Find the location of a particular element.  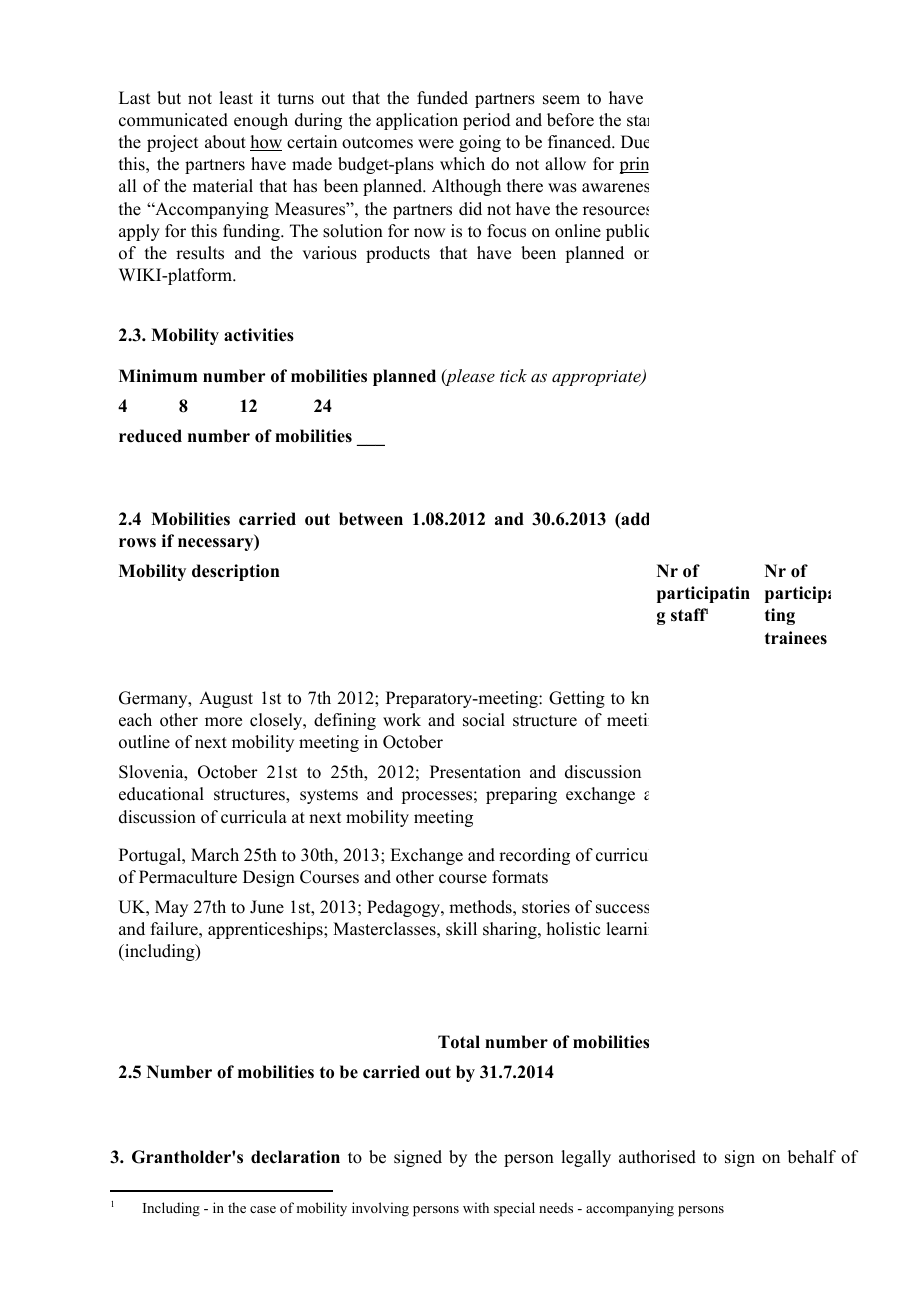

social is located at coordinates (484, 720).
